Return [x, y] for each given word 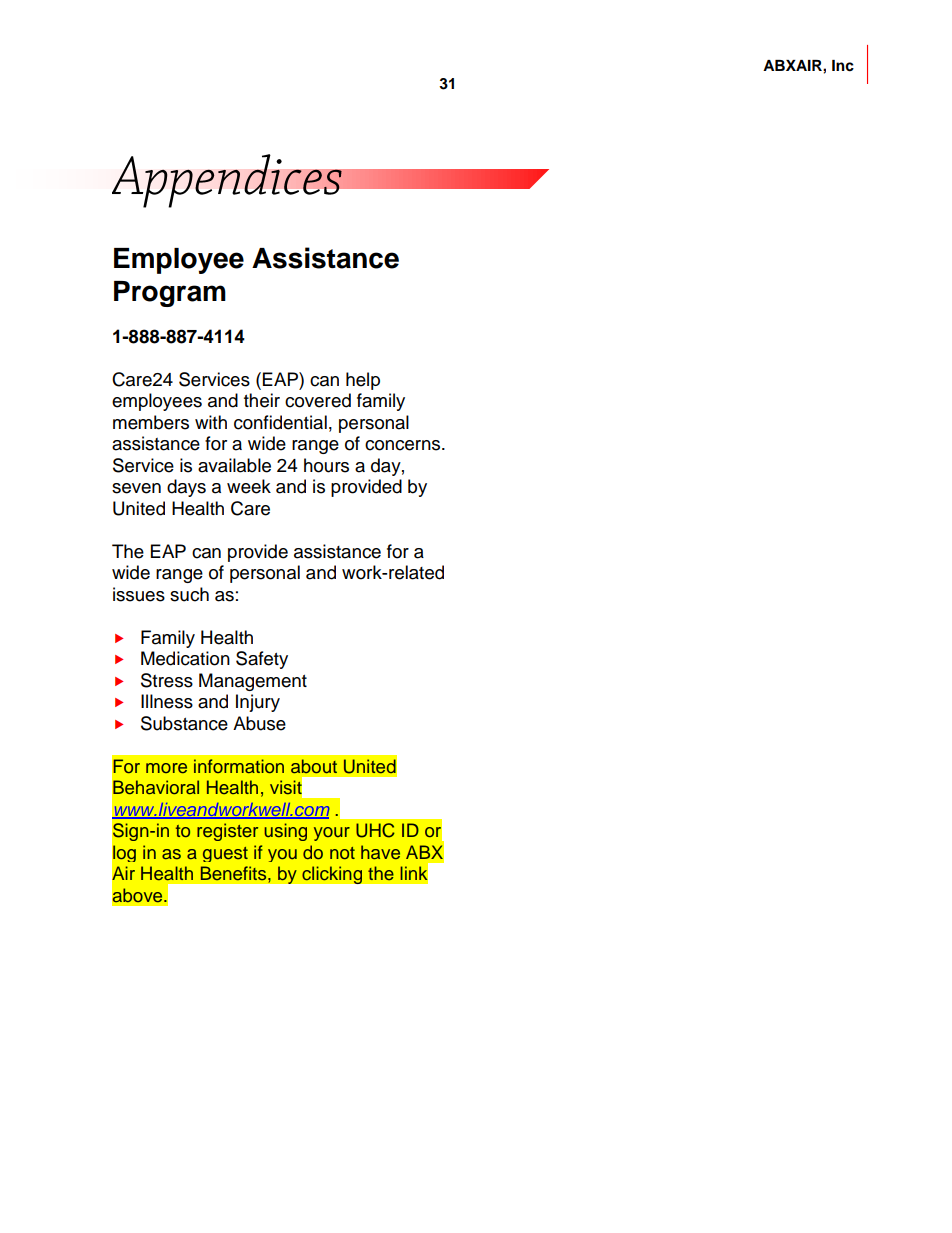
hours [326, 465]
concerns [404, 445]
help [363, 381]
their [262, 400]
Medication [185, 658]
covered [318, 400]
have [380, 852]
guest [225, 854]
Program [170, 294]
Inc [843, 66]
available [234, 465]
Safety [262, 660]
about [314, 766]
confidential [280, 422]
